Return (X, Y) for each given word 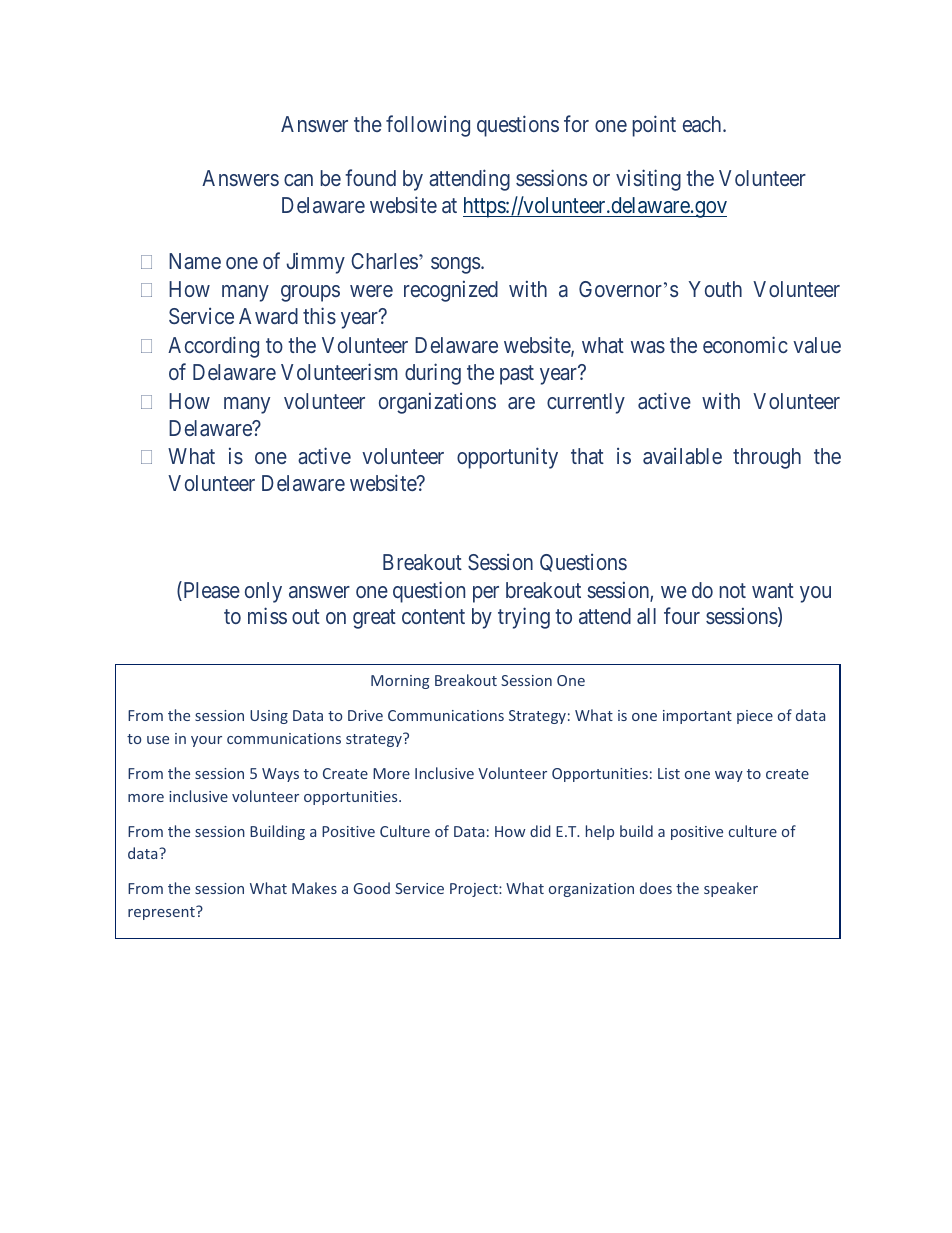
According (213, 347)
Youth (715, 289)
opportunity (507, 458)
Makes (314, 888)
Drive (365, 715)
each (703, 124)
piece (755, 717)
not (733, 590)
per (486, 594)
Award (268, 316)
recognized (451, 291)
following (428, 126)
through (767, 458)
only (263, 592)
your (206, 741)
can (298, 180)
